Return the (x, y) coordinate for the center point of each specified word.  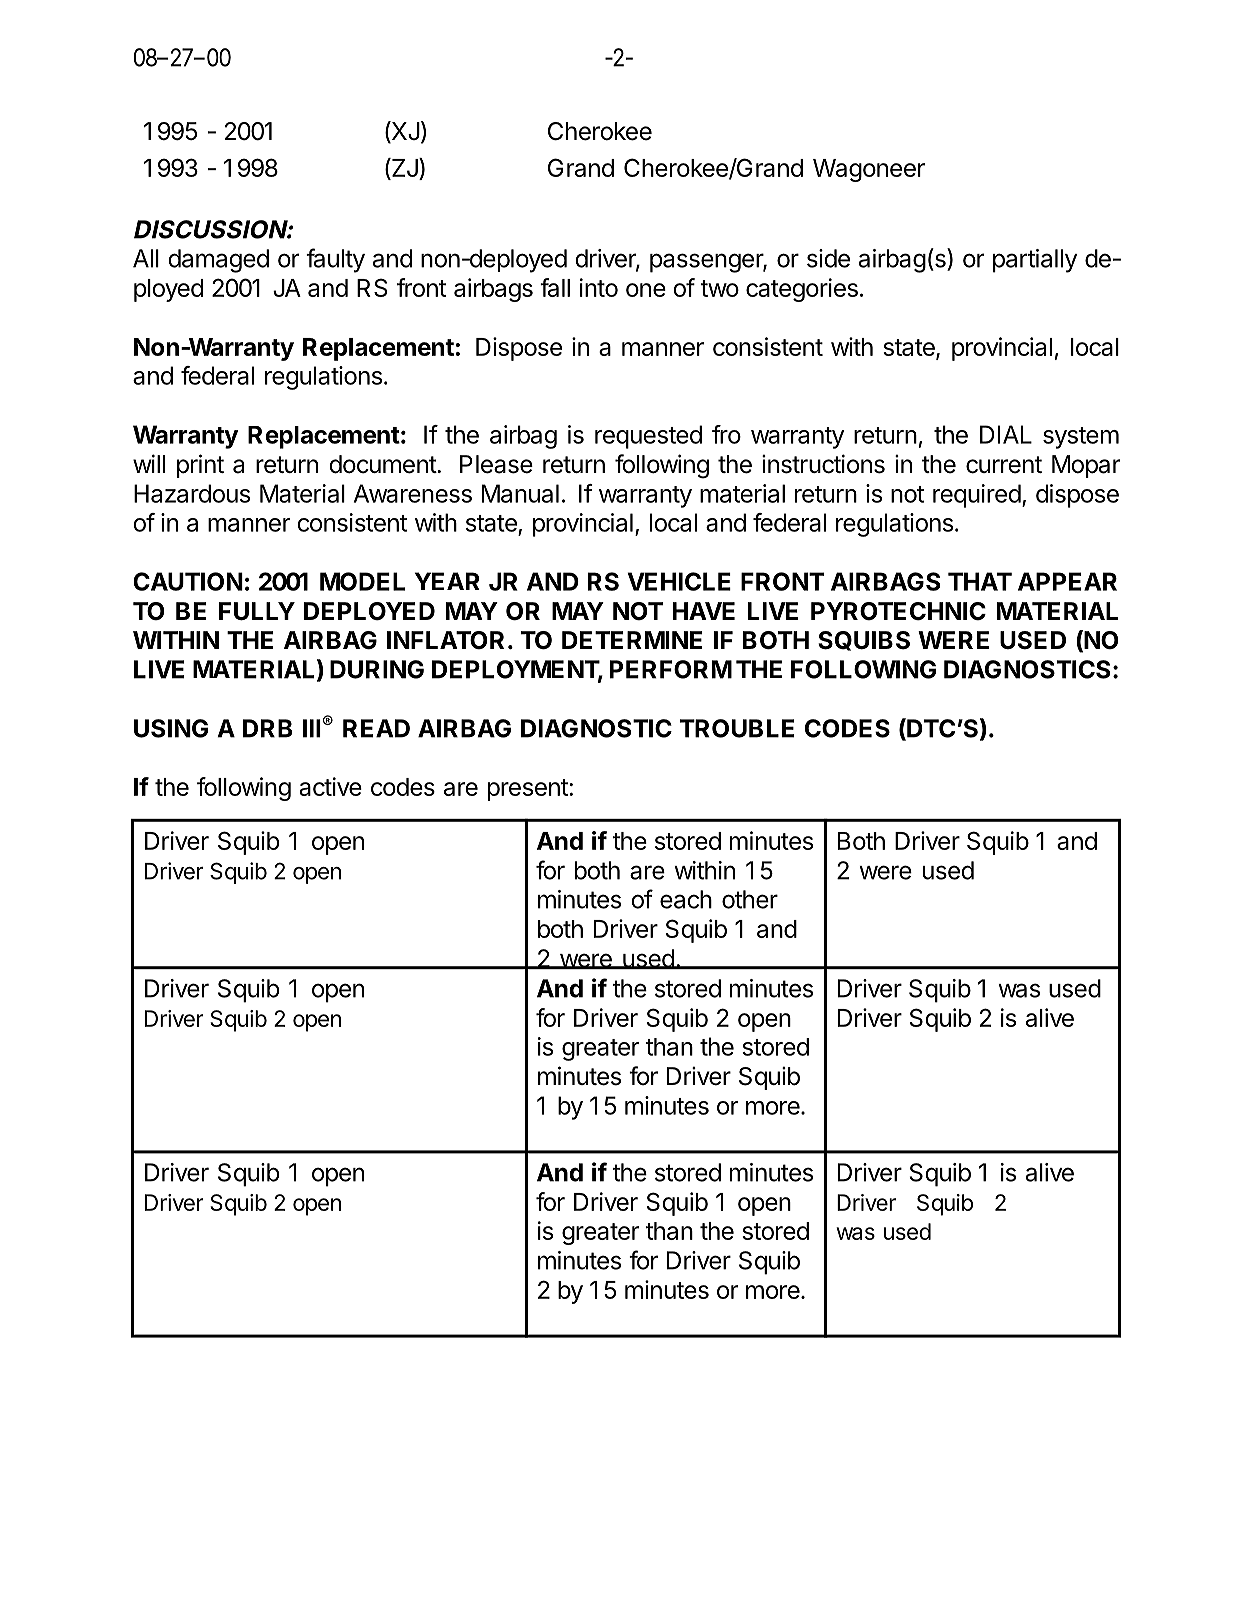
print (200, 466)
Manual (520, 493)
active (331, 786)
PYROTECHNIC (898, 611)
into (599, 287)
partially (1035, 261)
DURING (377, 669)
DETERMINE (632, 640)
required (977, 496)
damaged (218, 261)
